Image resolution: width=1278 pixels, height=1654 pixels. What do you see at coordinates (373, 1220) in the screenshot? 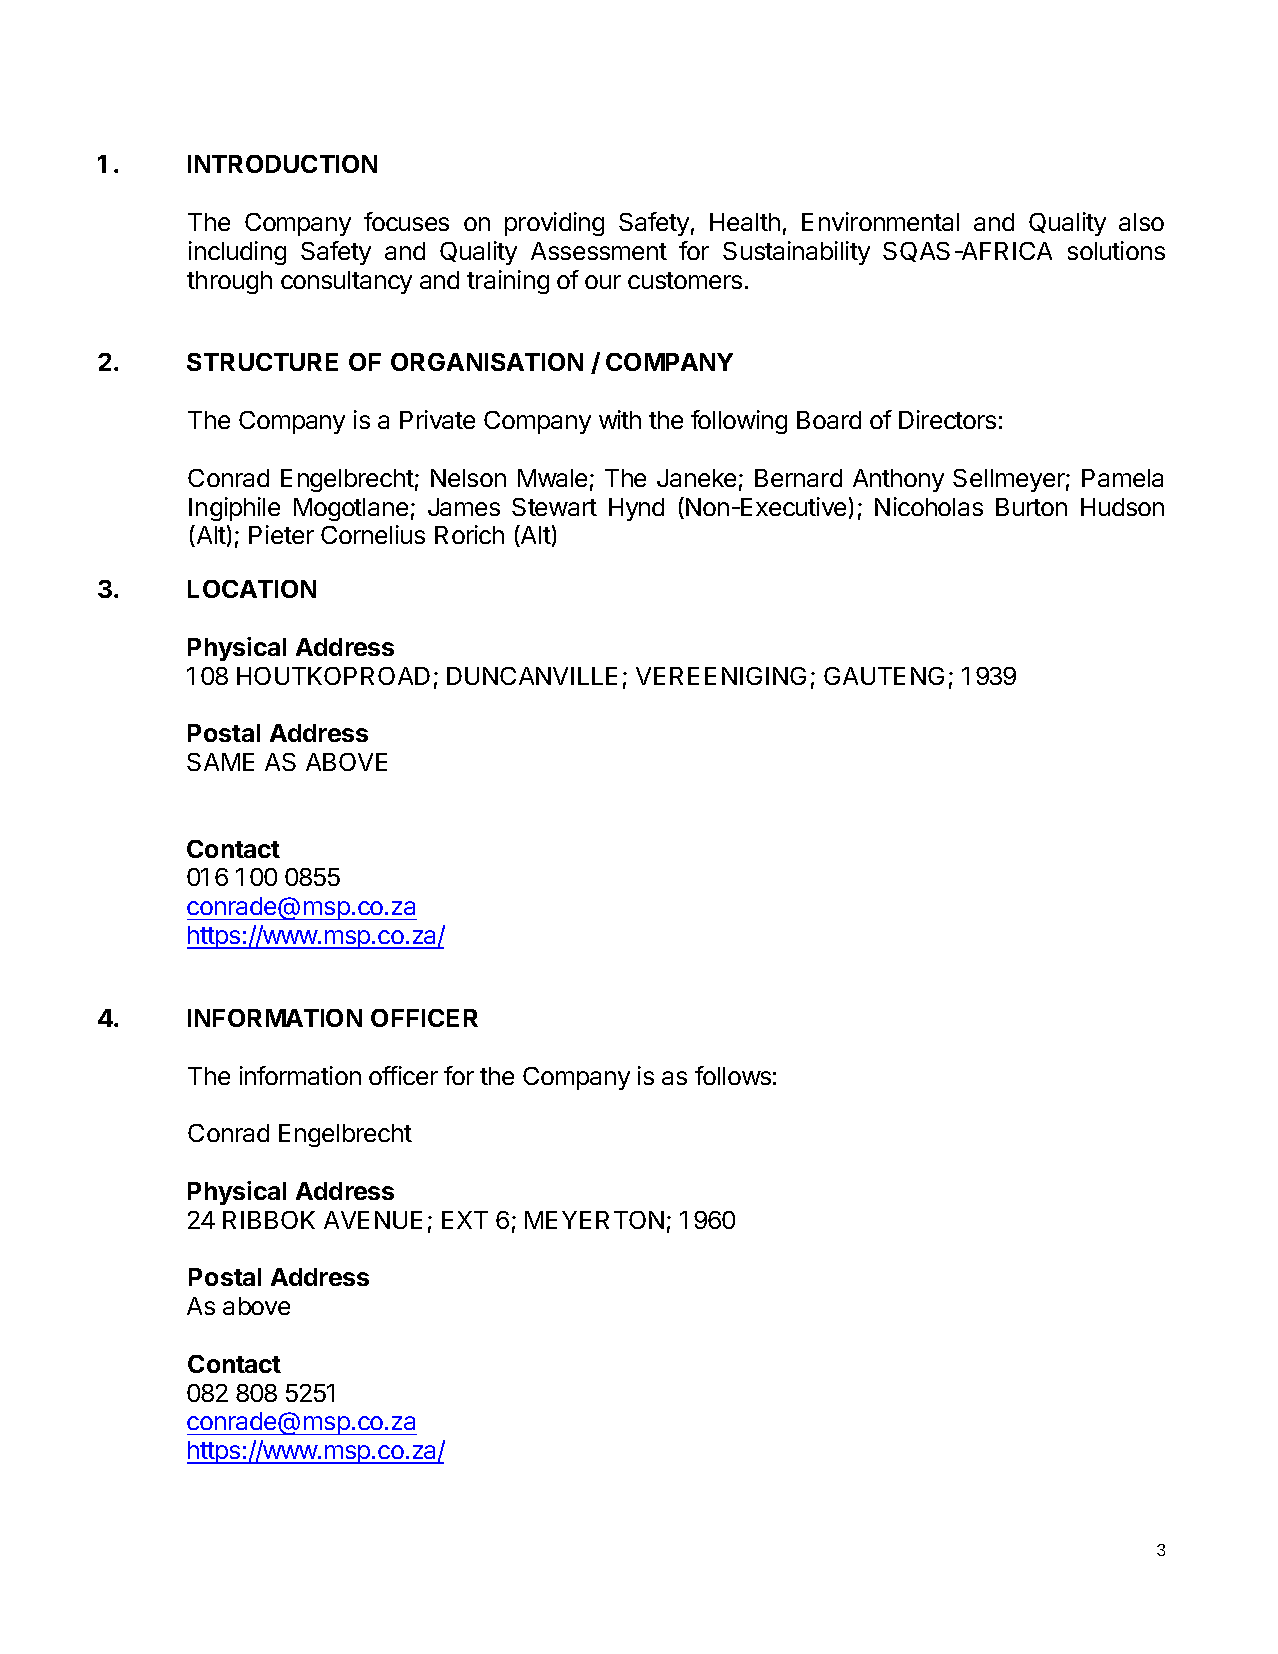
I see `AVENUE` at bounding box center [373, 1220].
